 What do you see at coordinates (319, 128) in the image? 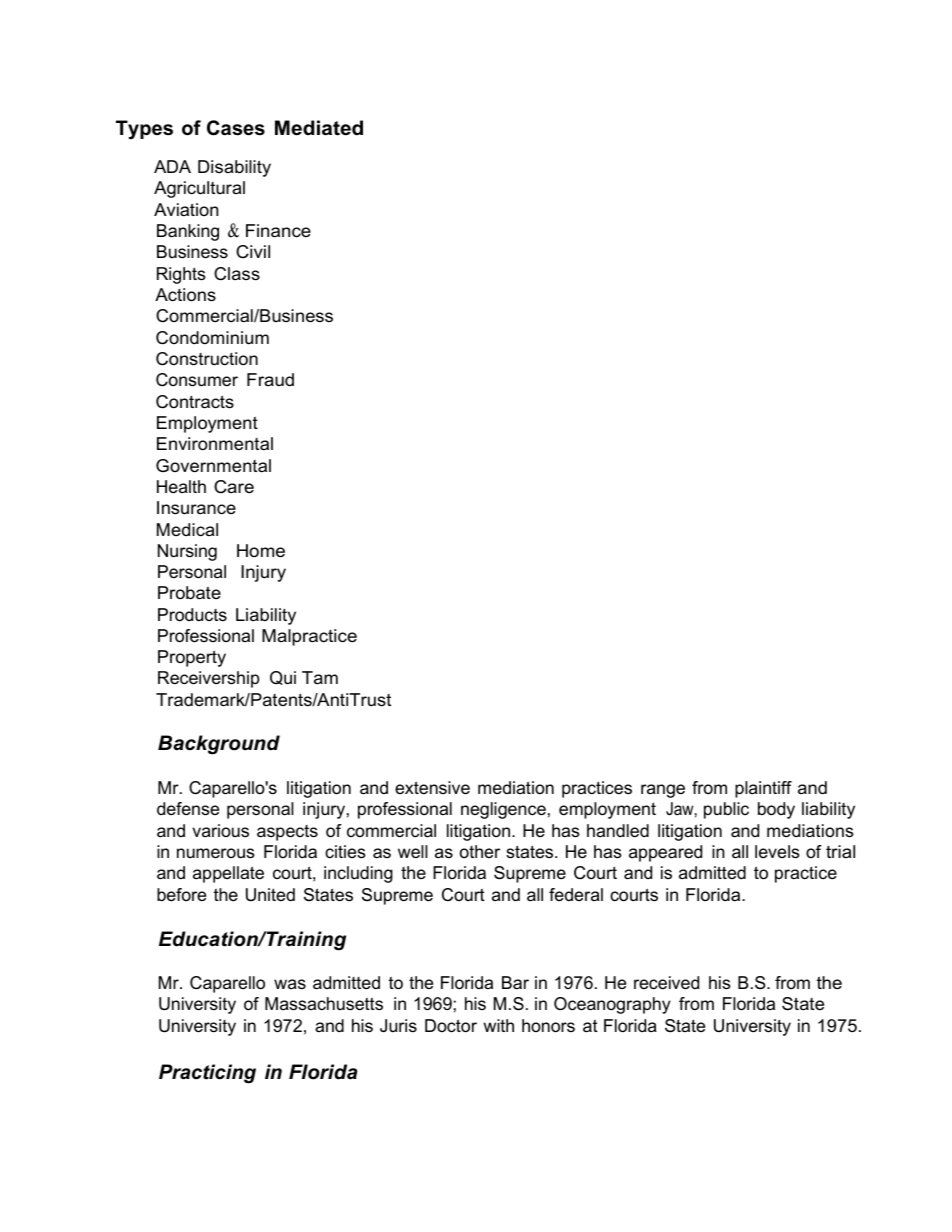
I see `Mediated` at bounding box center [319, 128].
